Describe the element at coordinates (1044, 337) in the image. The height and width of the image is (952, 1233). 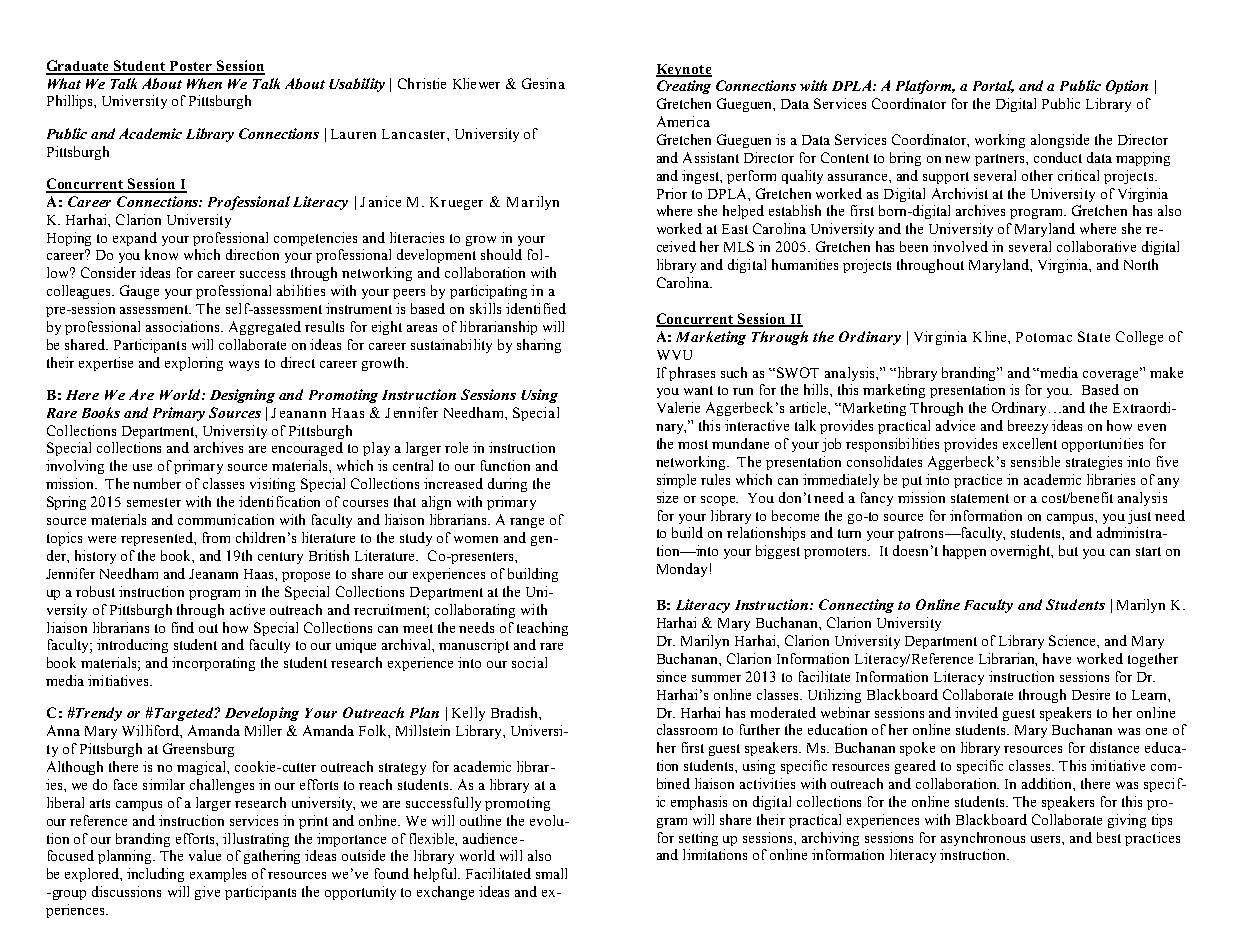
I see `Potomac` at that location.
